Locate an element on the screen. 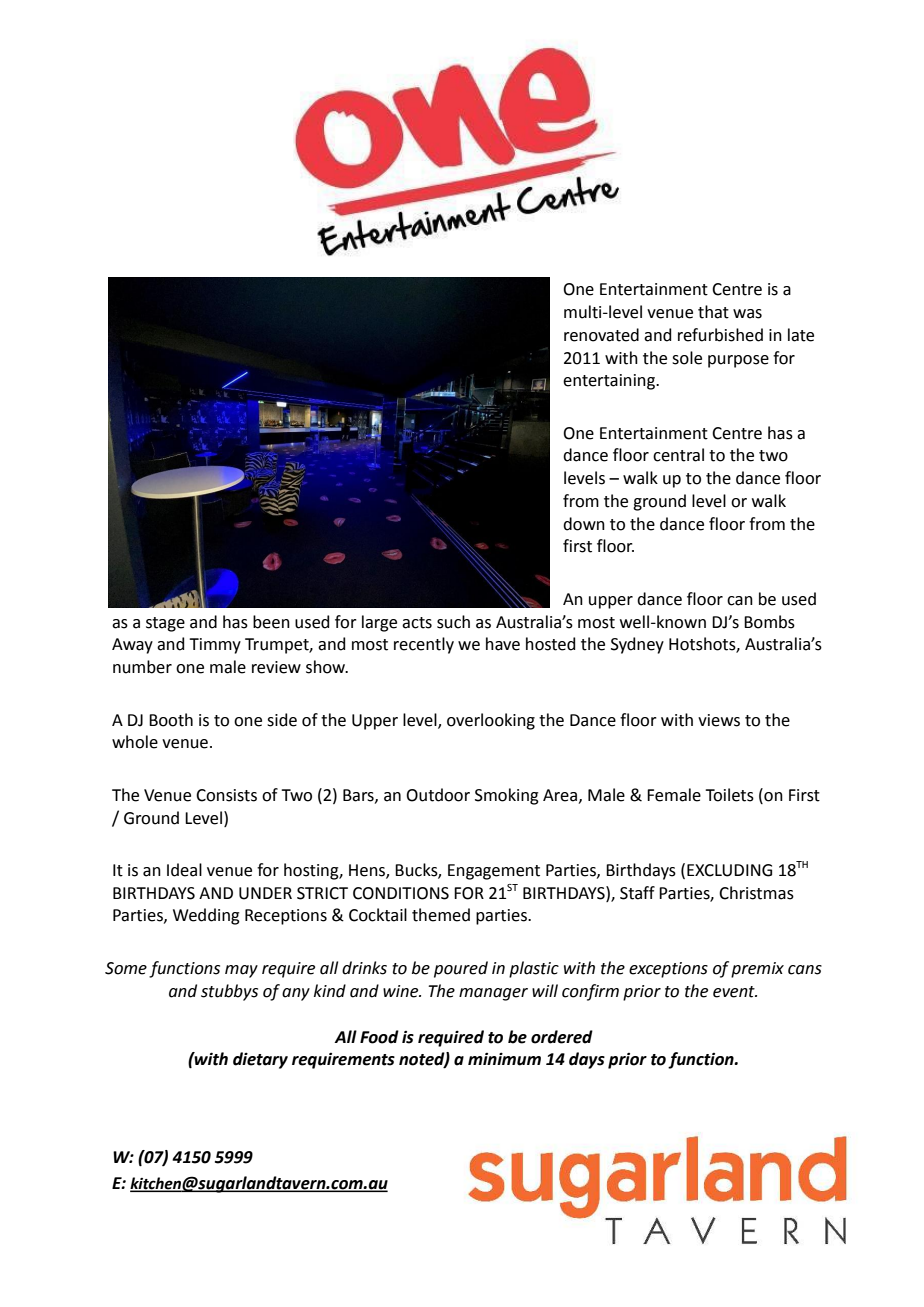 The image size is (924, 1307). entertaining is located at coordinates (610, 382).
